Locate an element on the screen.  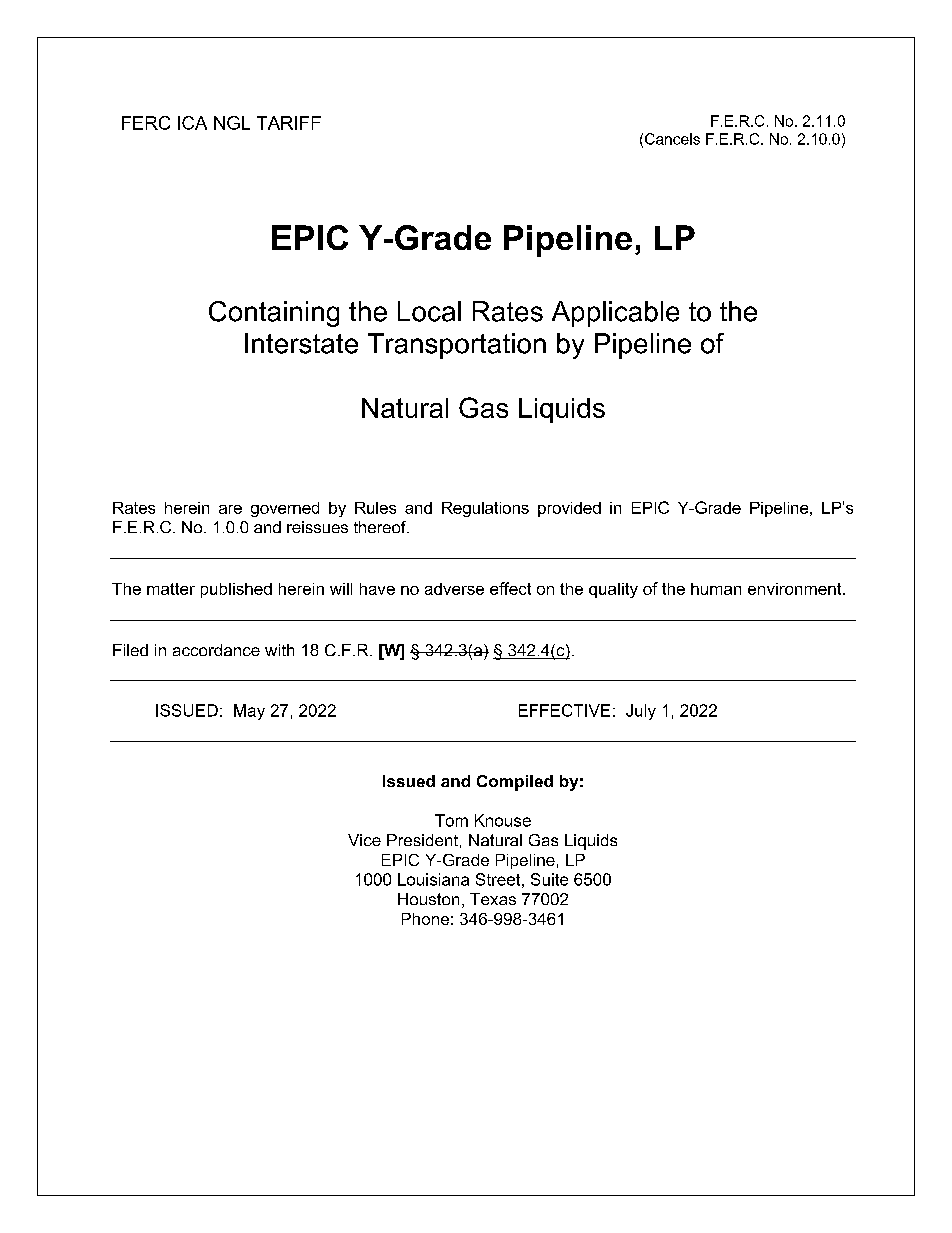
Cancels is located at coordinates (672, 139).
